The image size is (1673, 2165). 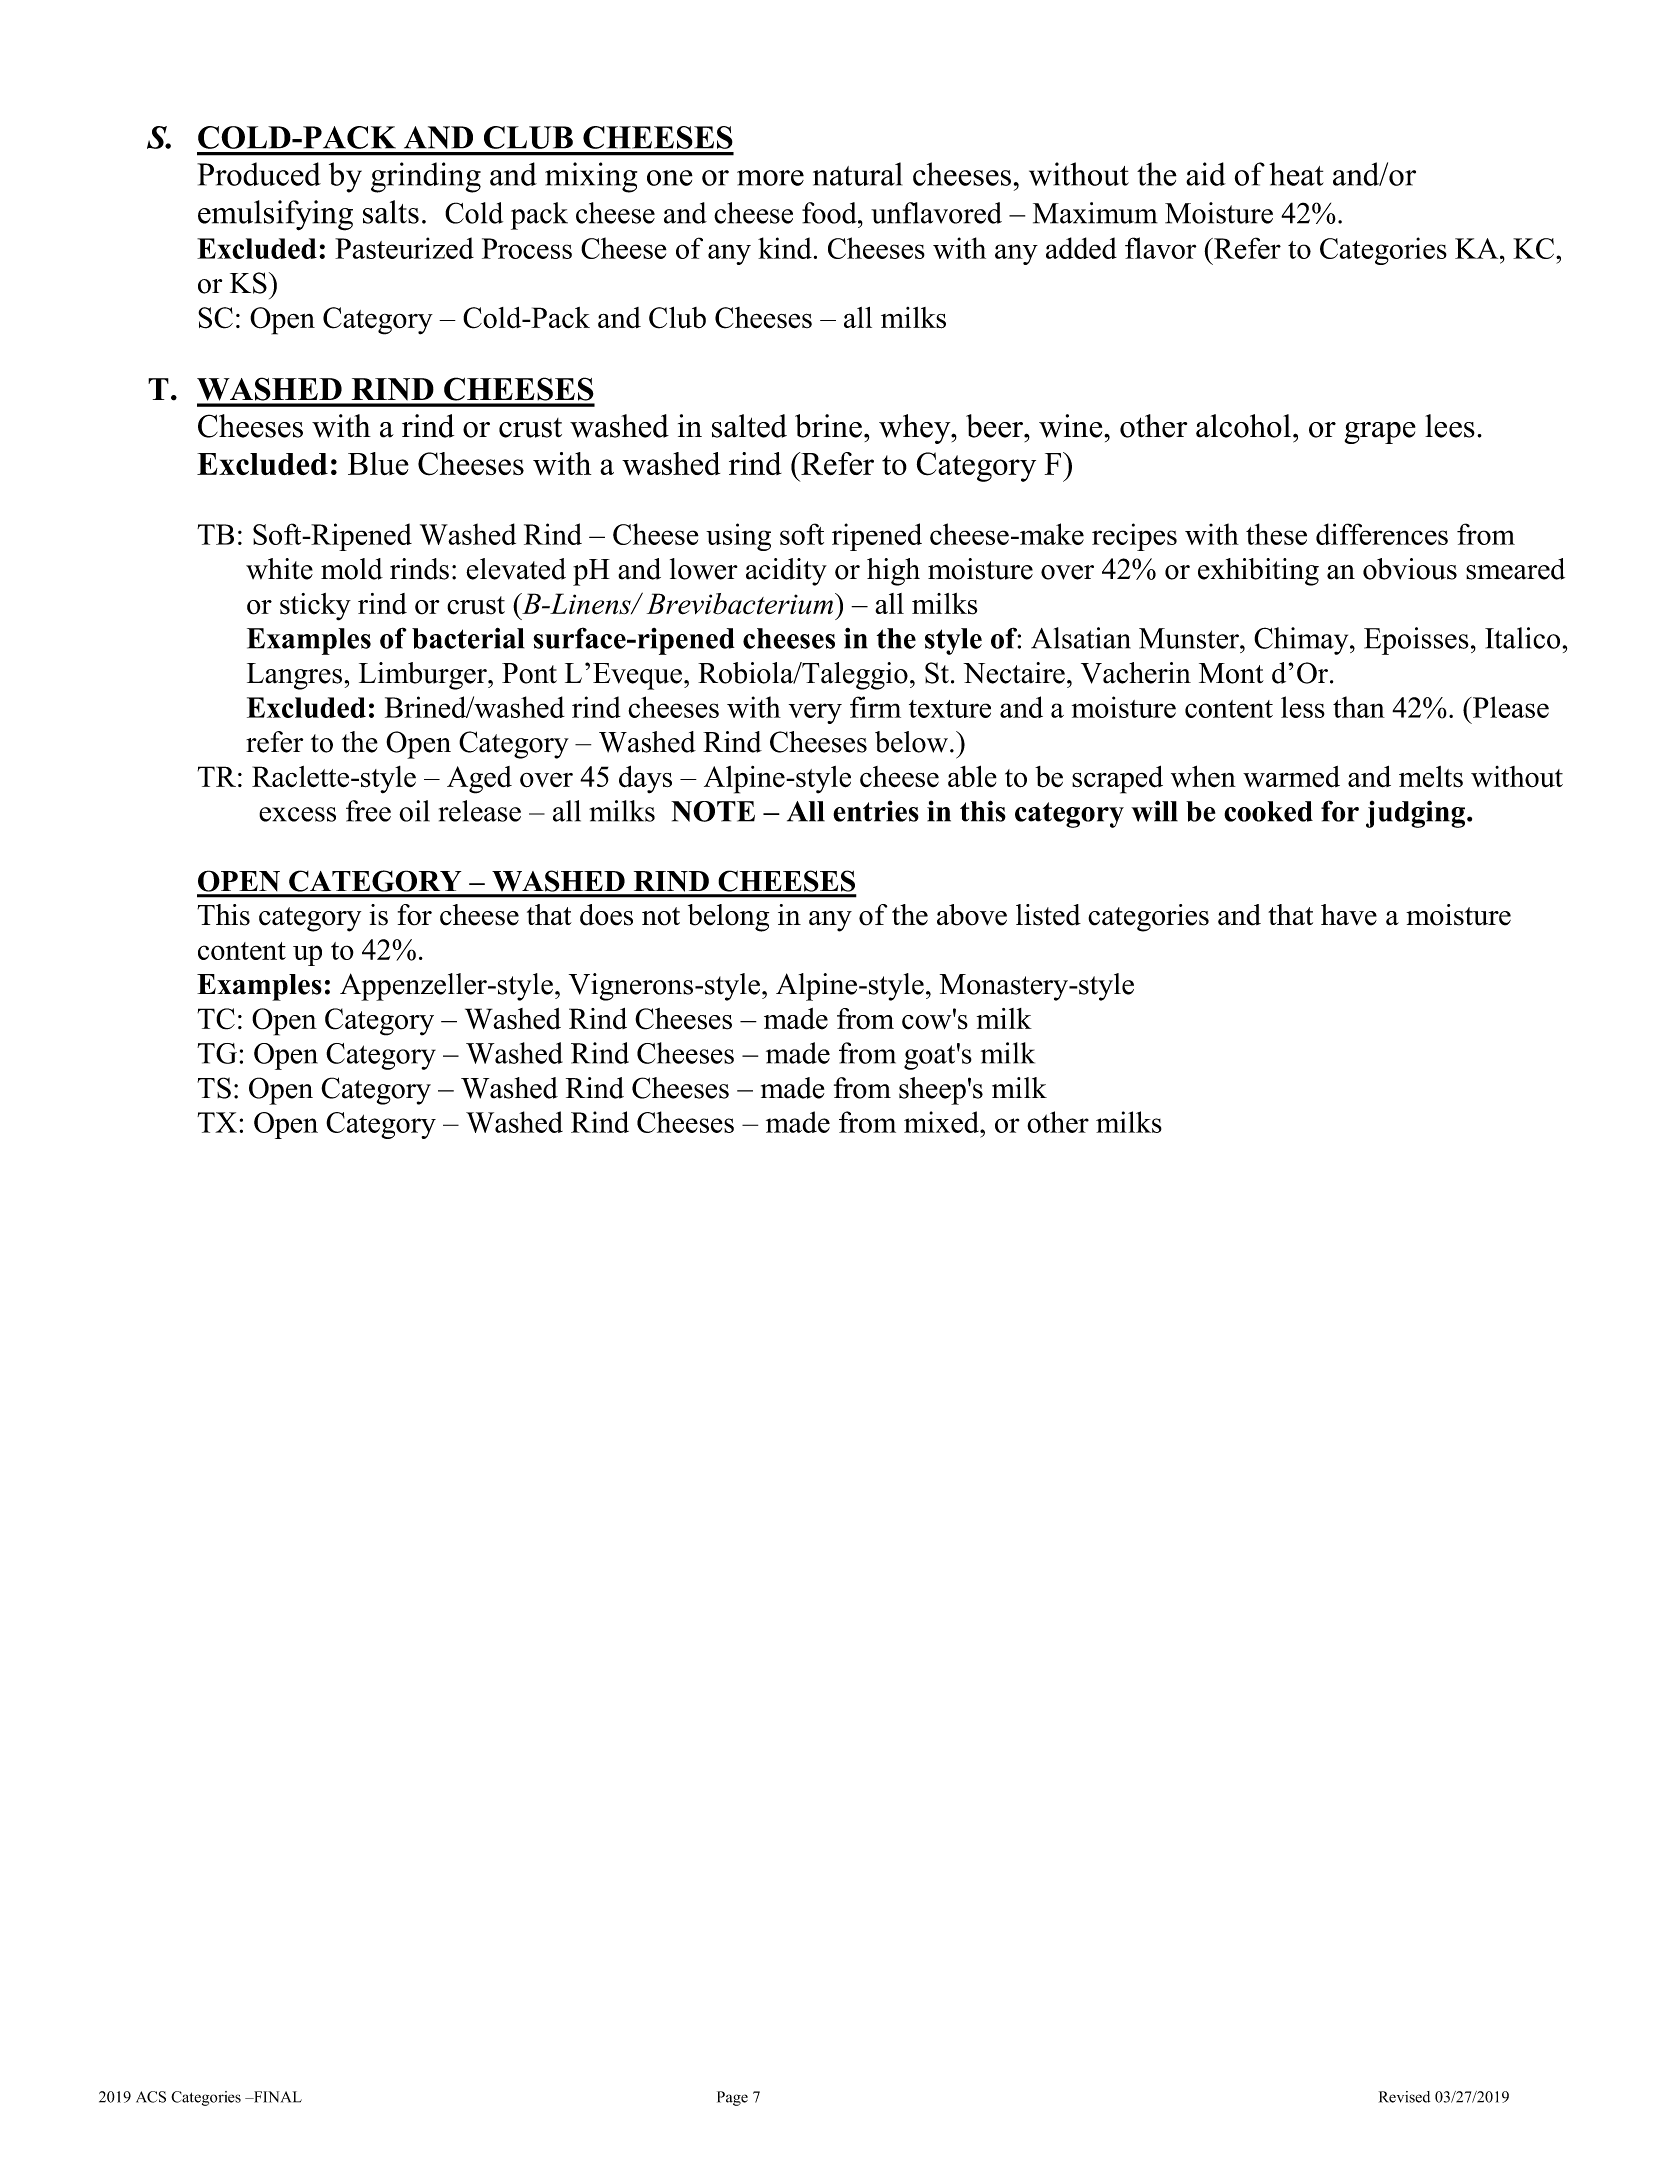 What do you see at coordinates (785, 248) in the image?
I see `kind` at bounding box center [785, 248].
